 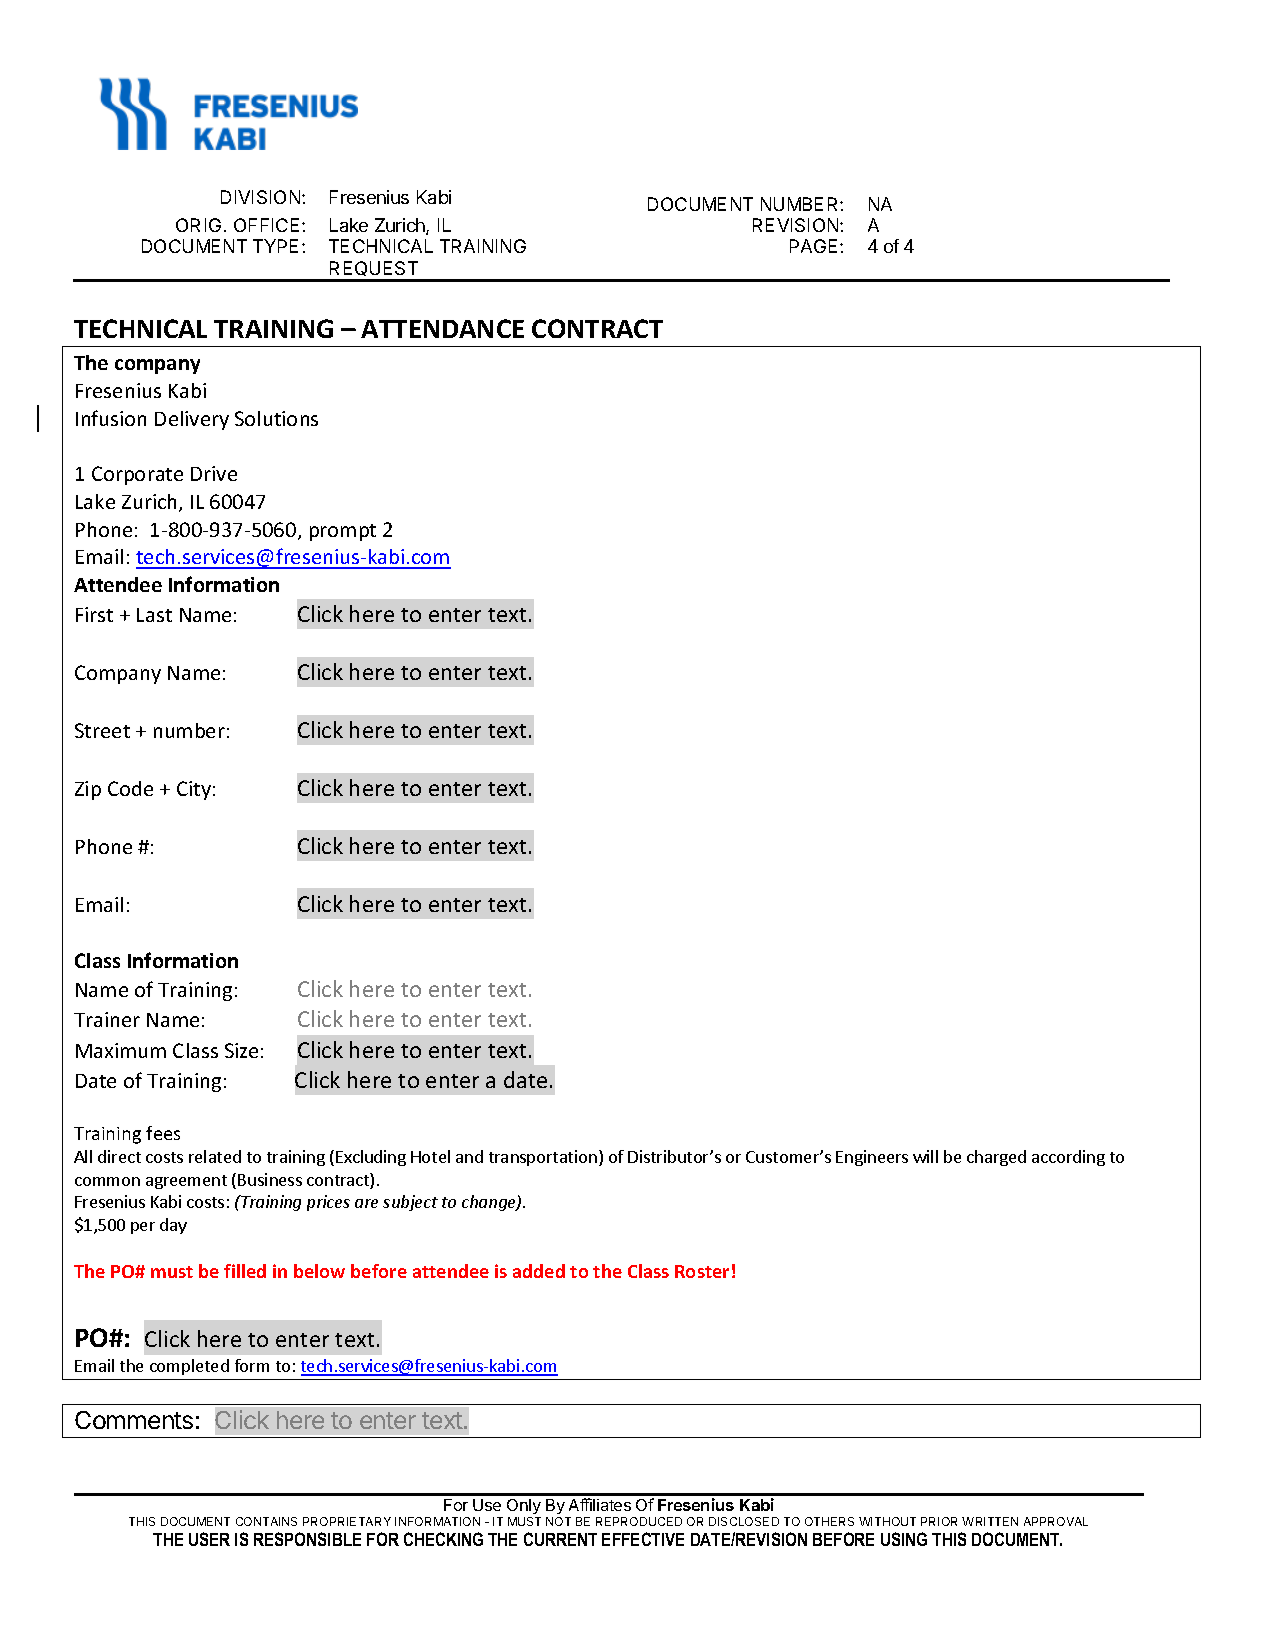 I want to click on transportation, so click(x=543, y=1158).
